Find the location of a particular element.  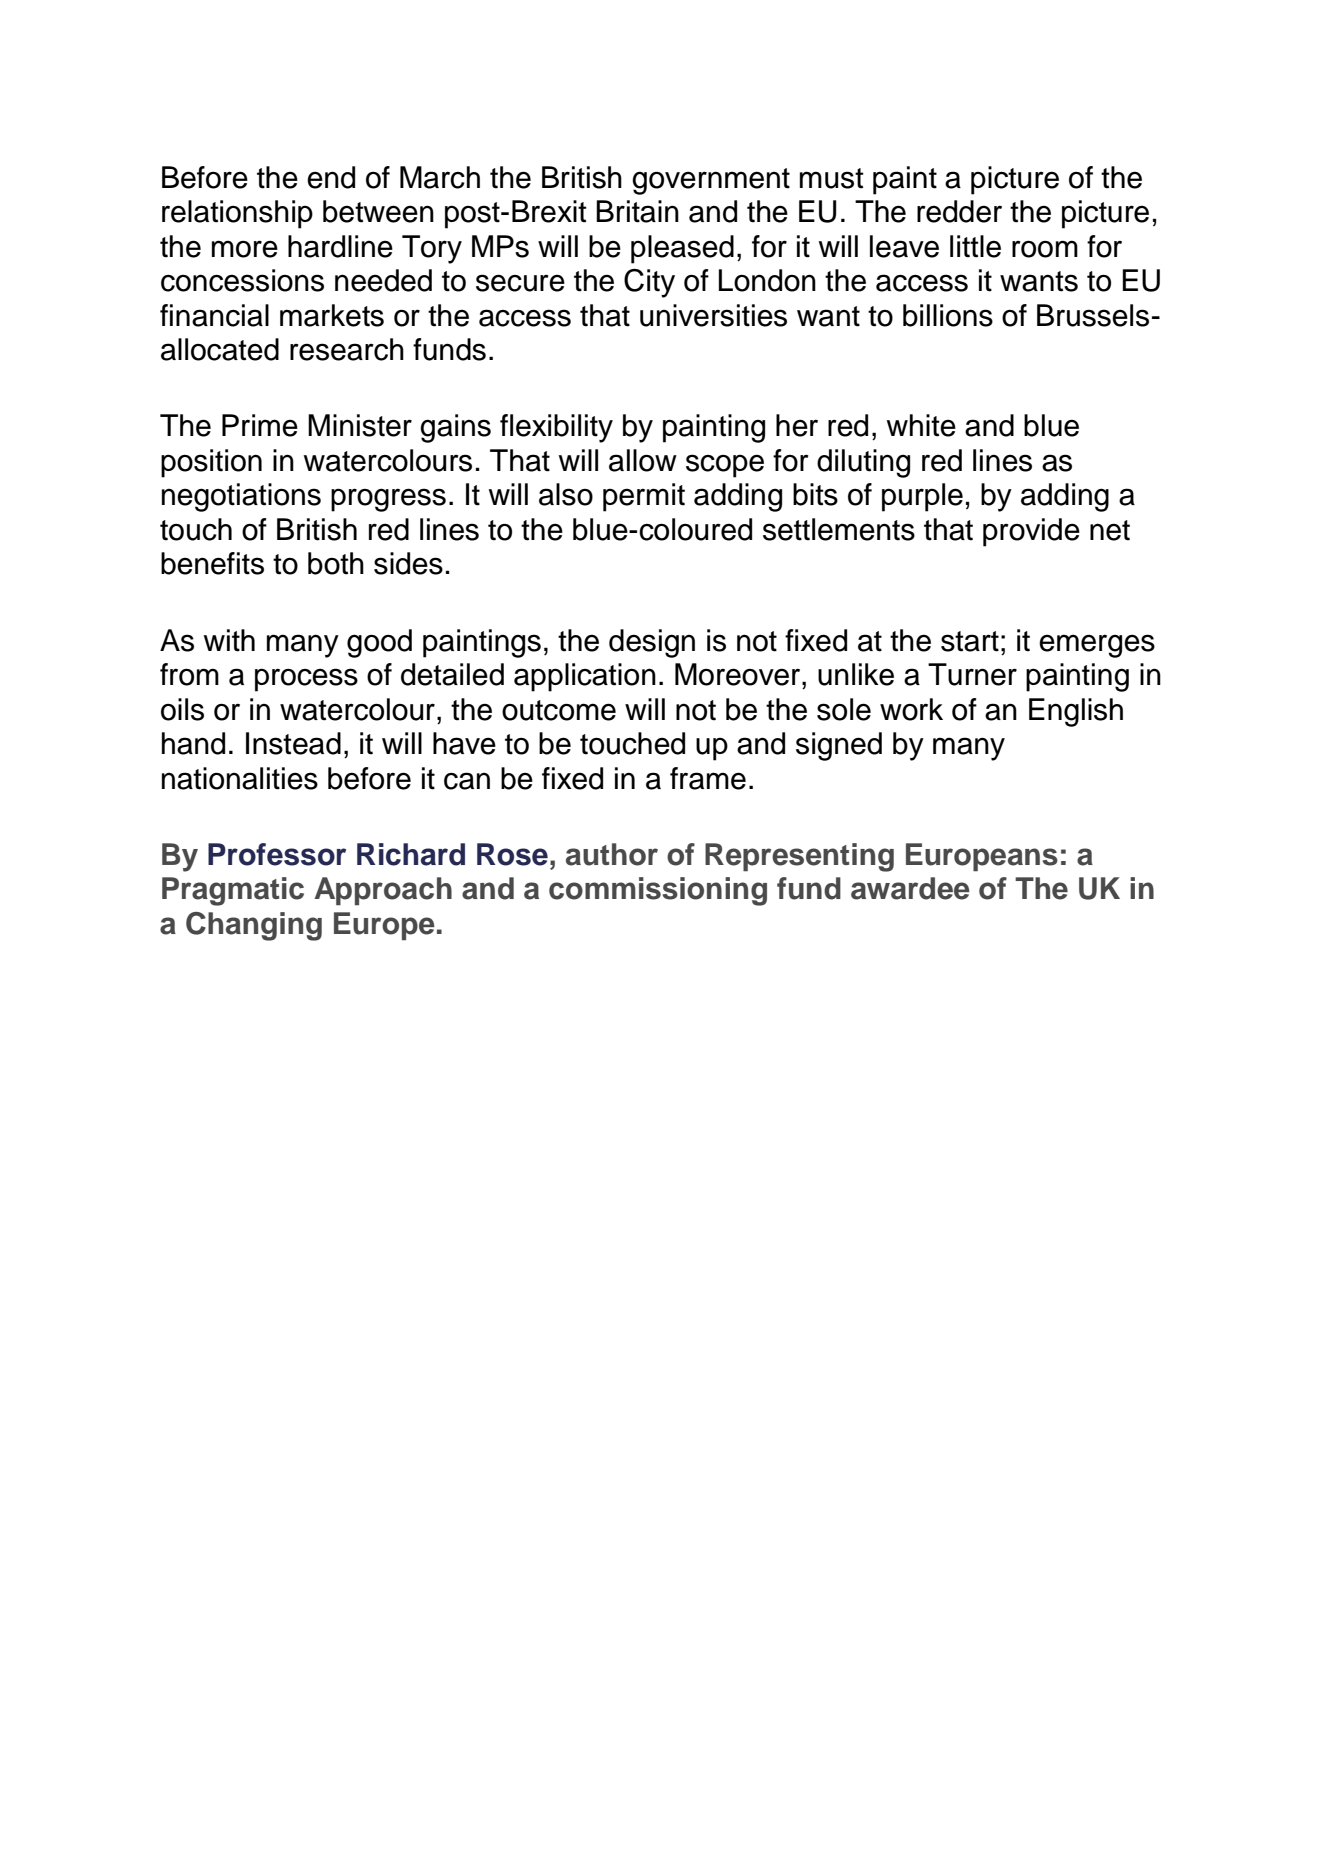

white is located at coordinates (921, 425).
